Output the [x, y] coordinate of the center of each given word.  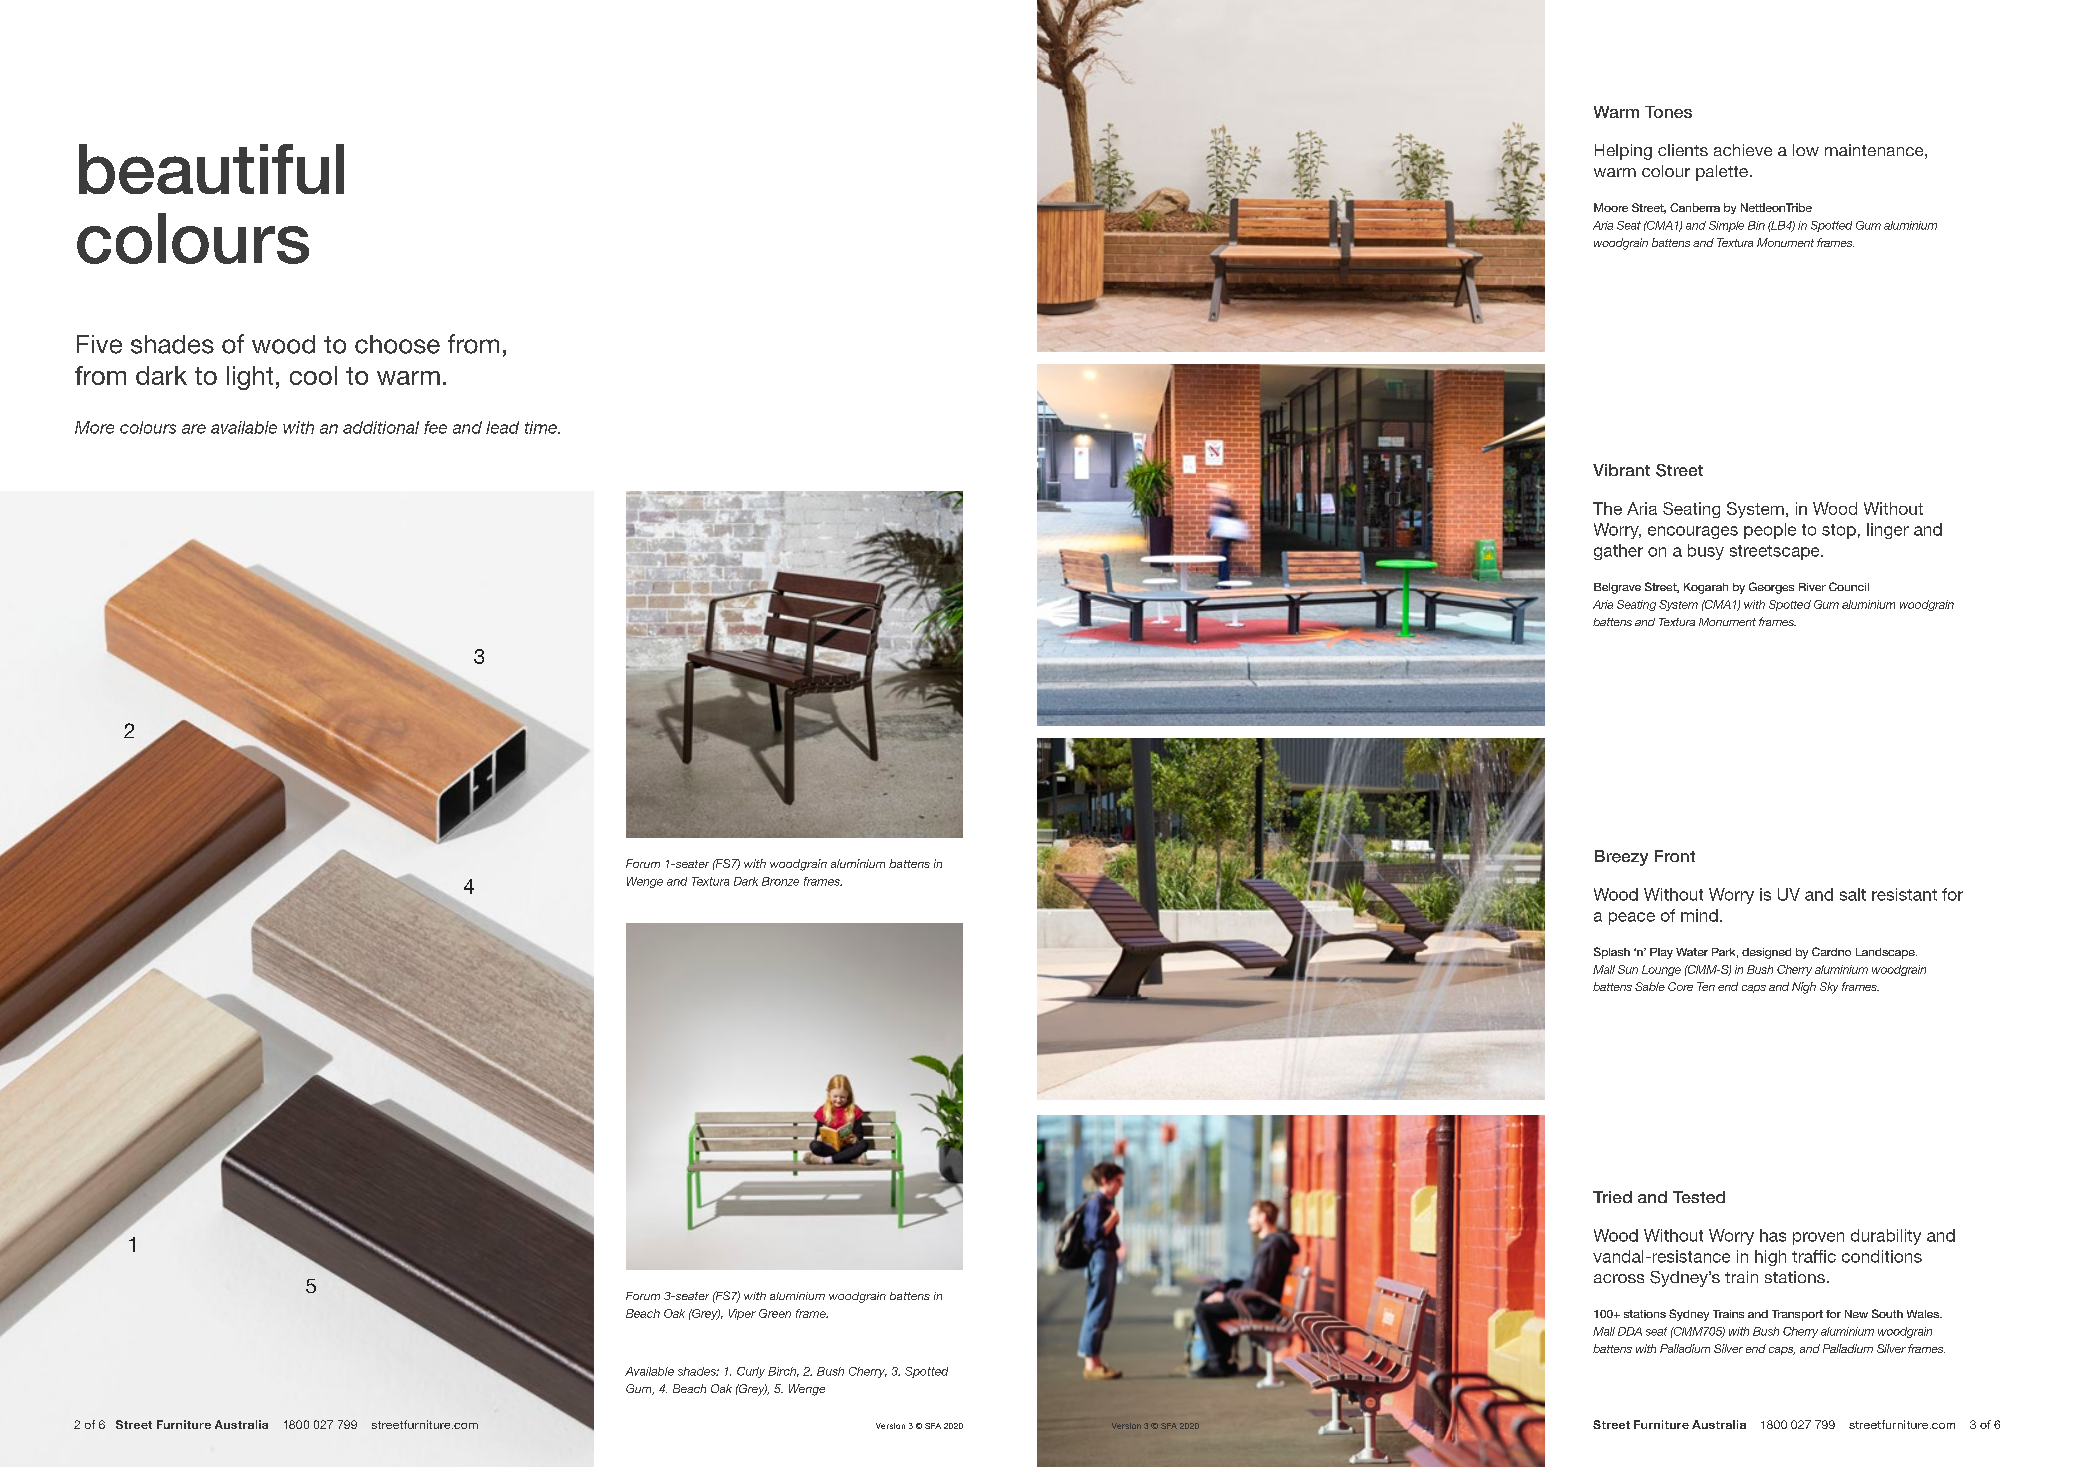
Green [775, 1313]
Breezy [1621, 858]
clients [1683, 150]
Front [1675, 856]
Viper [742, 1314]
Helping [1623, 152]
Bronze [780, 881]
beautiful [211, 169]
